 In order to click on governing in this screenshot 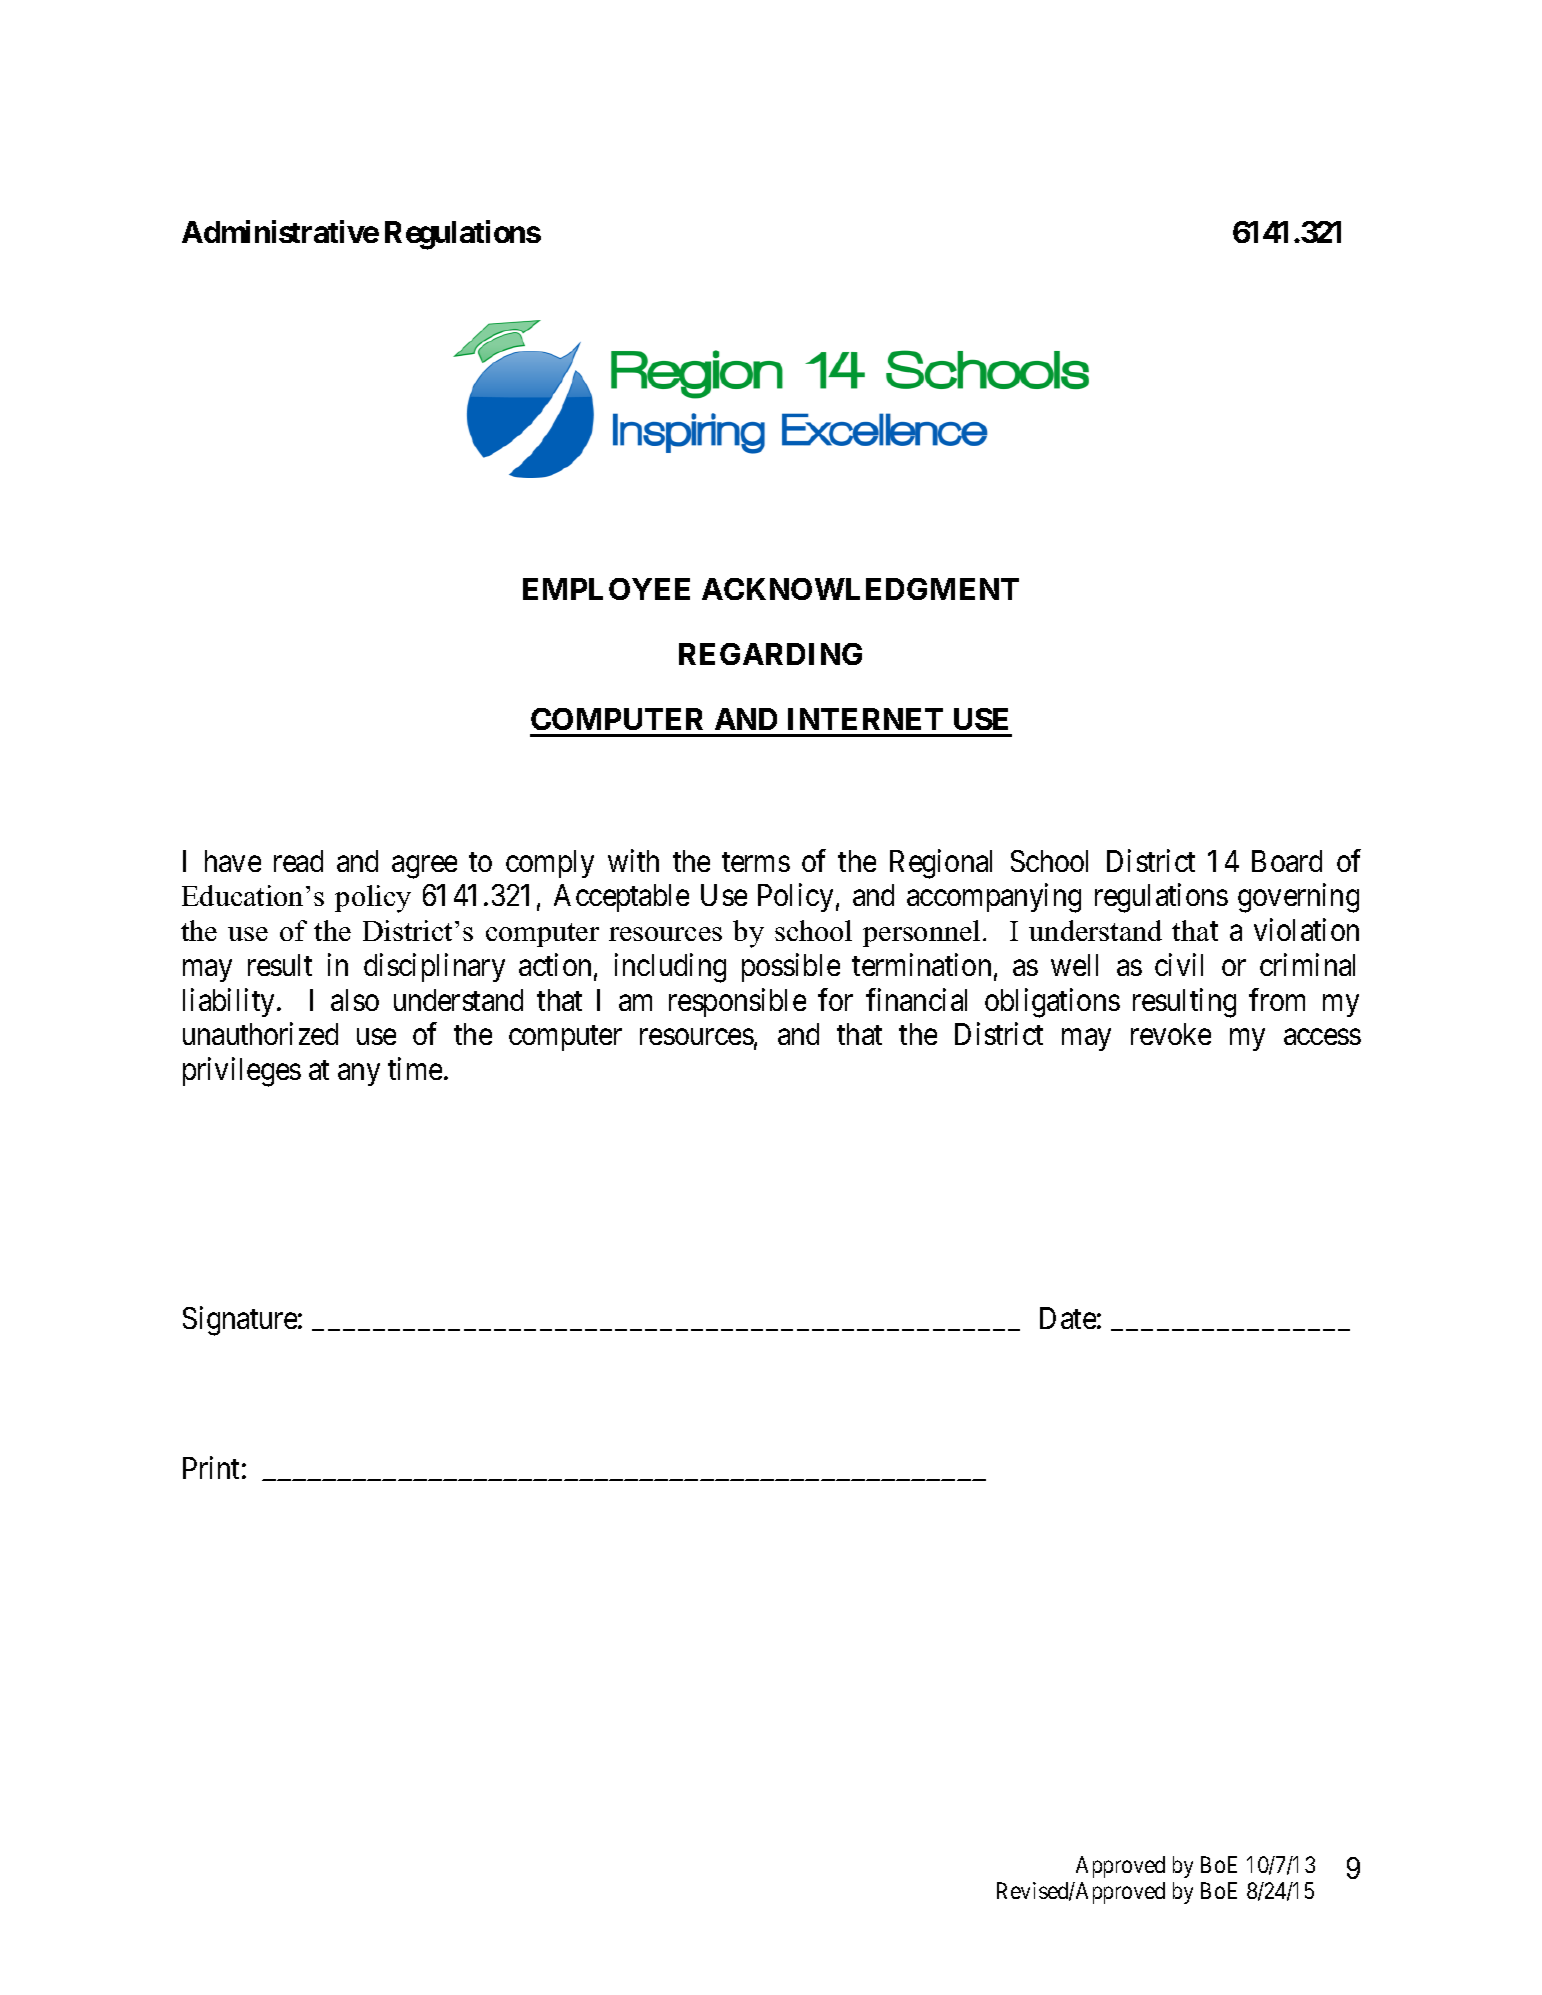, I will do `click(1298, 898)`.
